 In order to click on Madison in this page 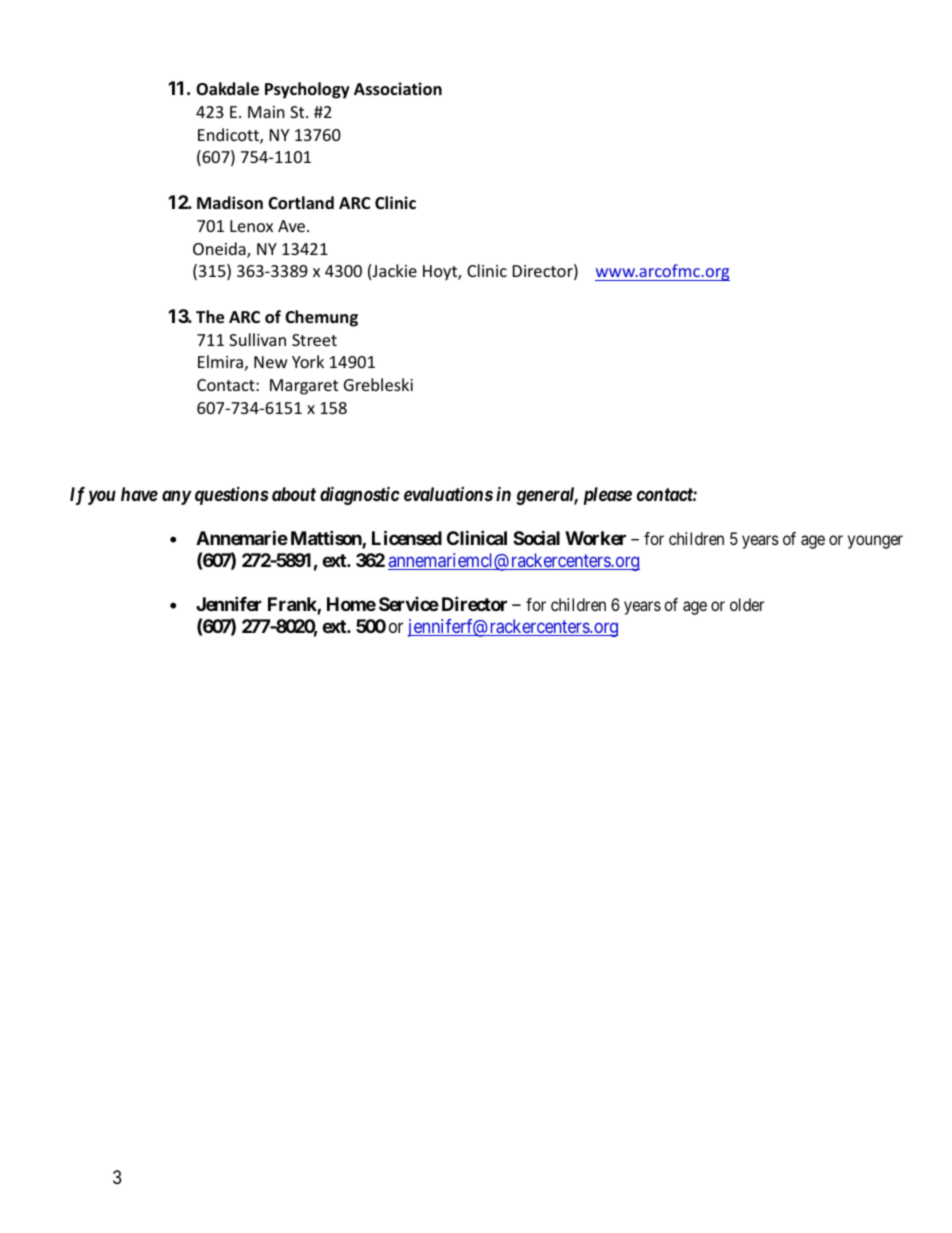, I will do `click(230, 203)`.
